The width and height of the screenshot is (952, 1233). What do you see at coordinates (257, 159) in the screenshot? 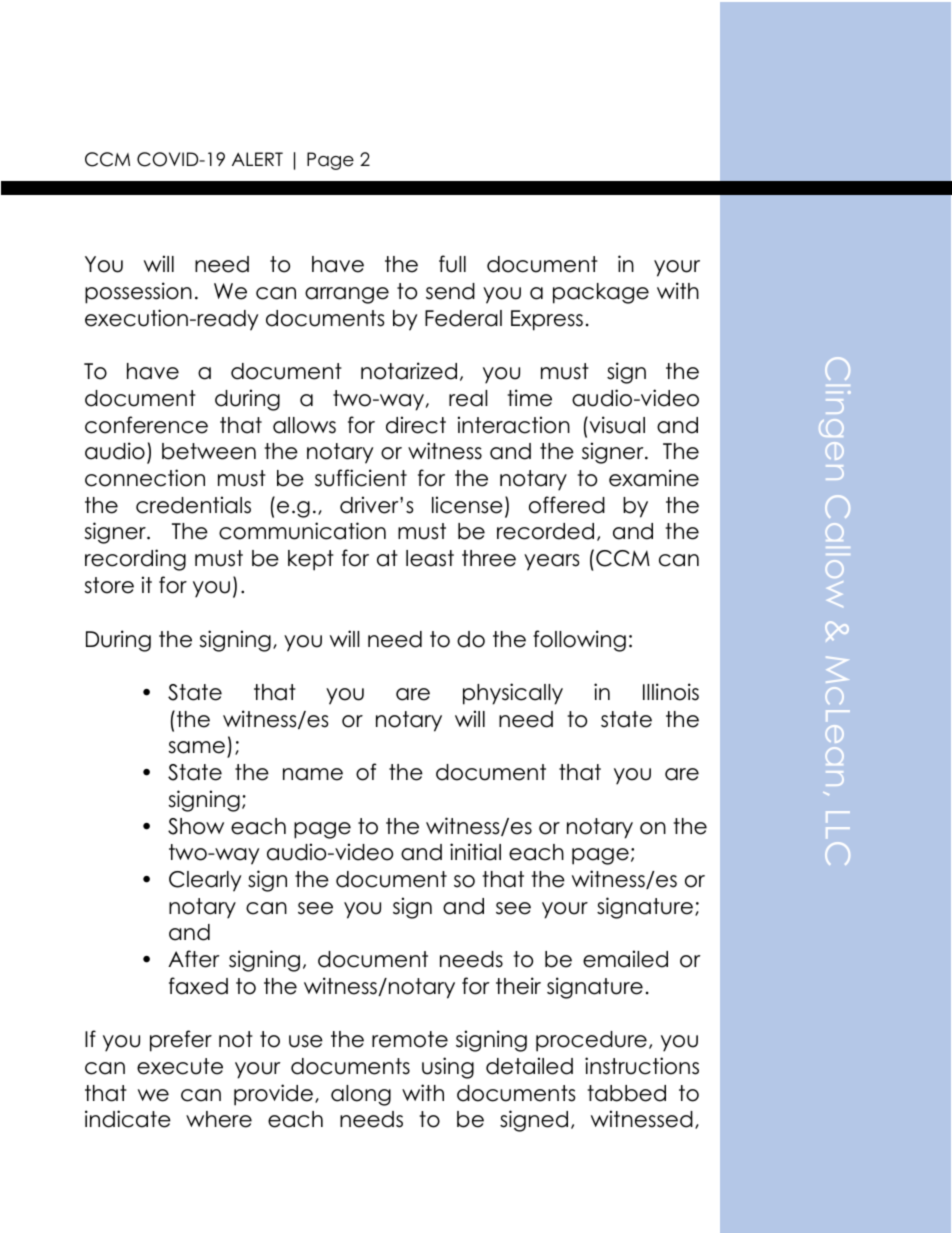
I see `ALERT` at bounding box center [257, 159].
